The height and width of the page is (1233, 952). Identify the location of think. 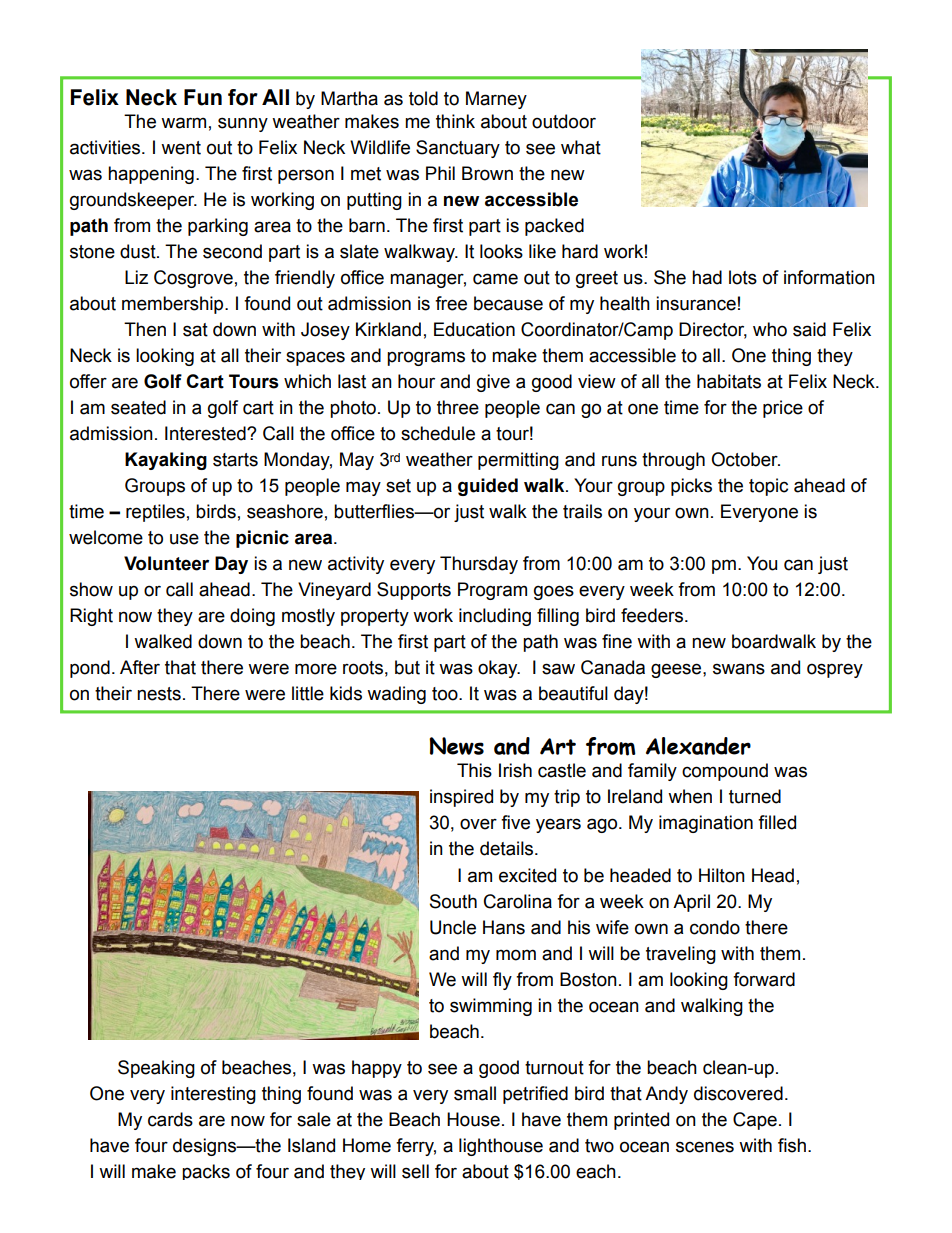
(455, 121).
